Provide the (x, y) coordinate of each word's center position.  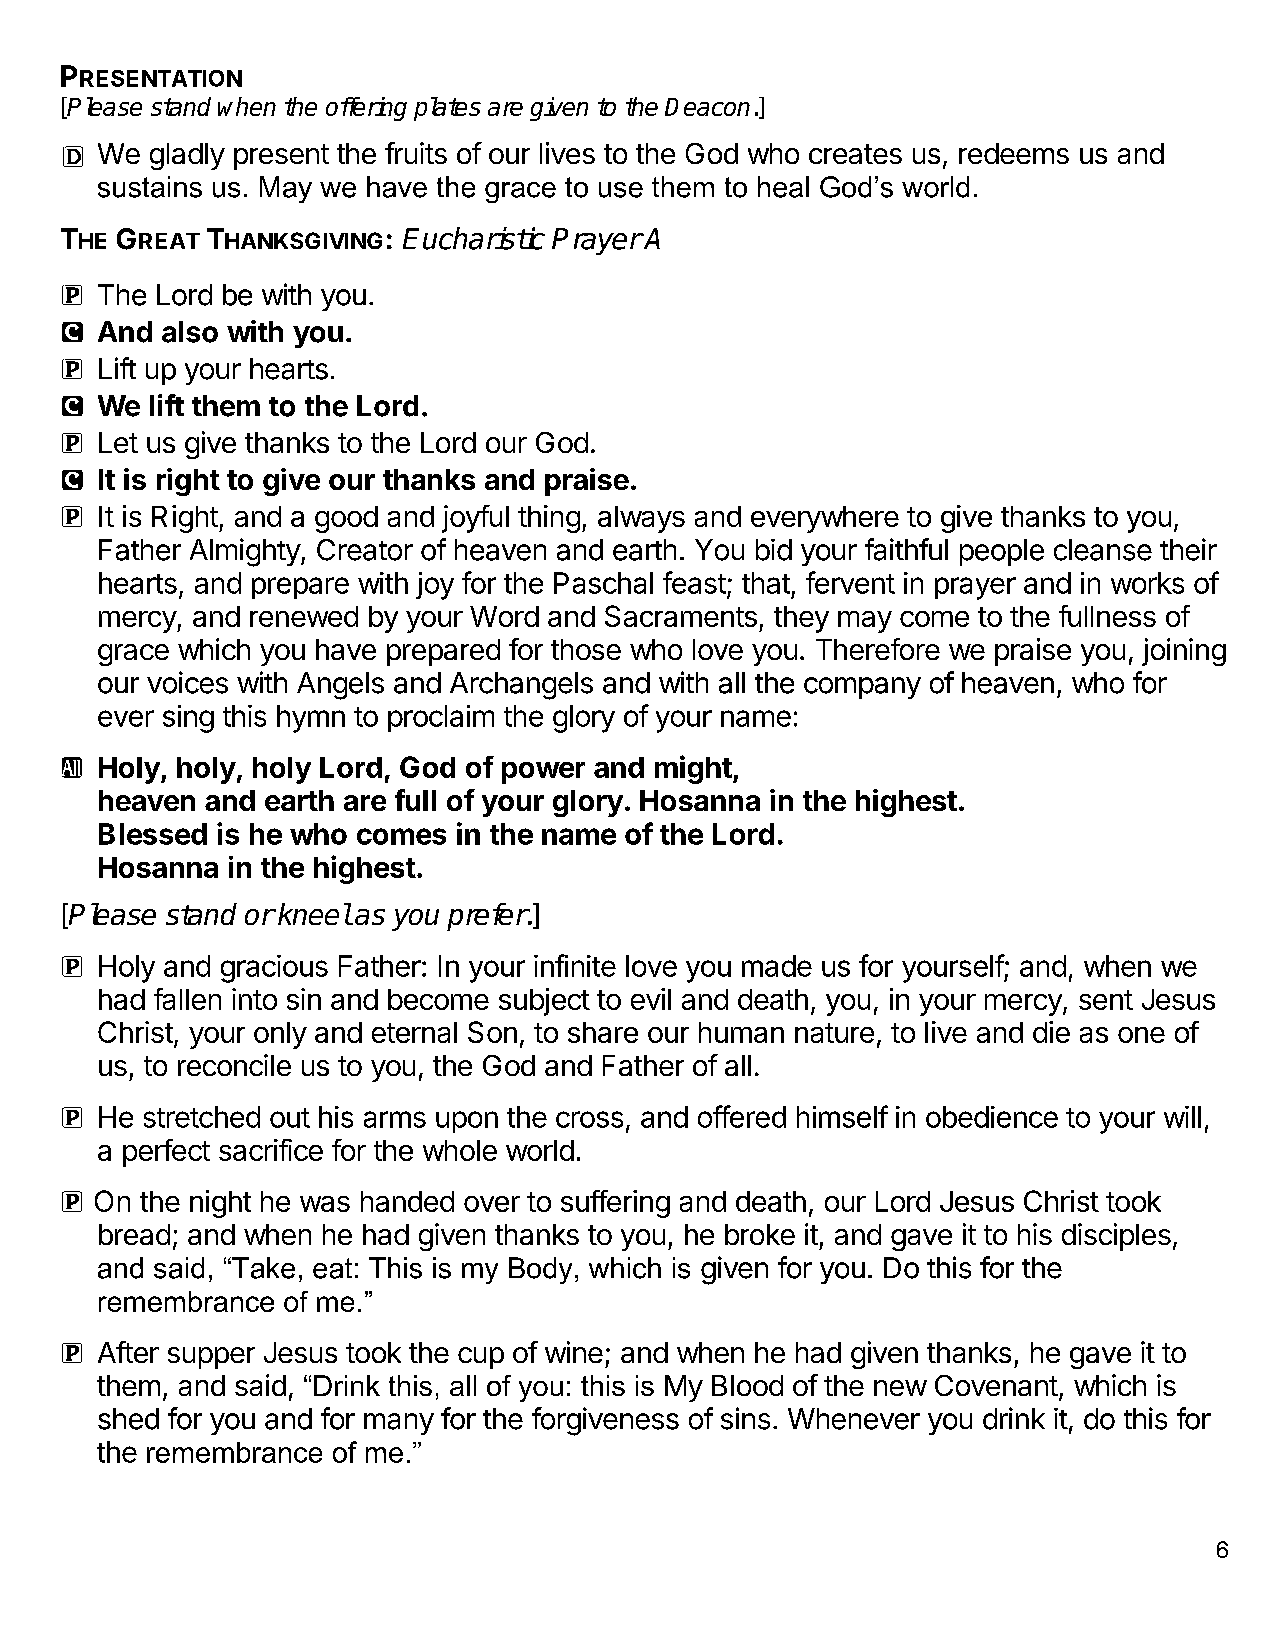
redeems (1014, 153)
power (543, 773)
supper (211, 1358)
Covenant (996, 1385)
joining (1184, 652)
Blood (747, 1385)
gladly (187, 156)
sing (188, 719)
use (621, 190)
